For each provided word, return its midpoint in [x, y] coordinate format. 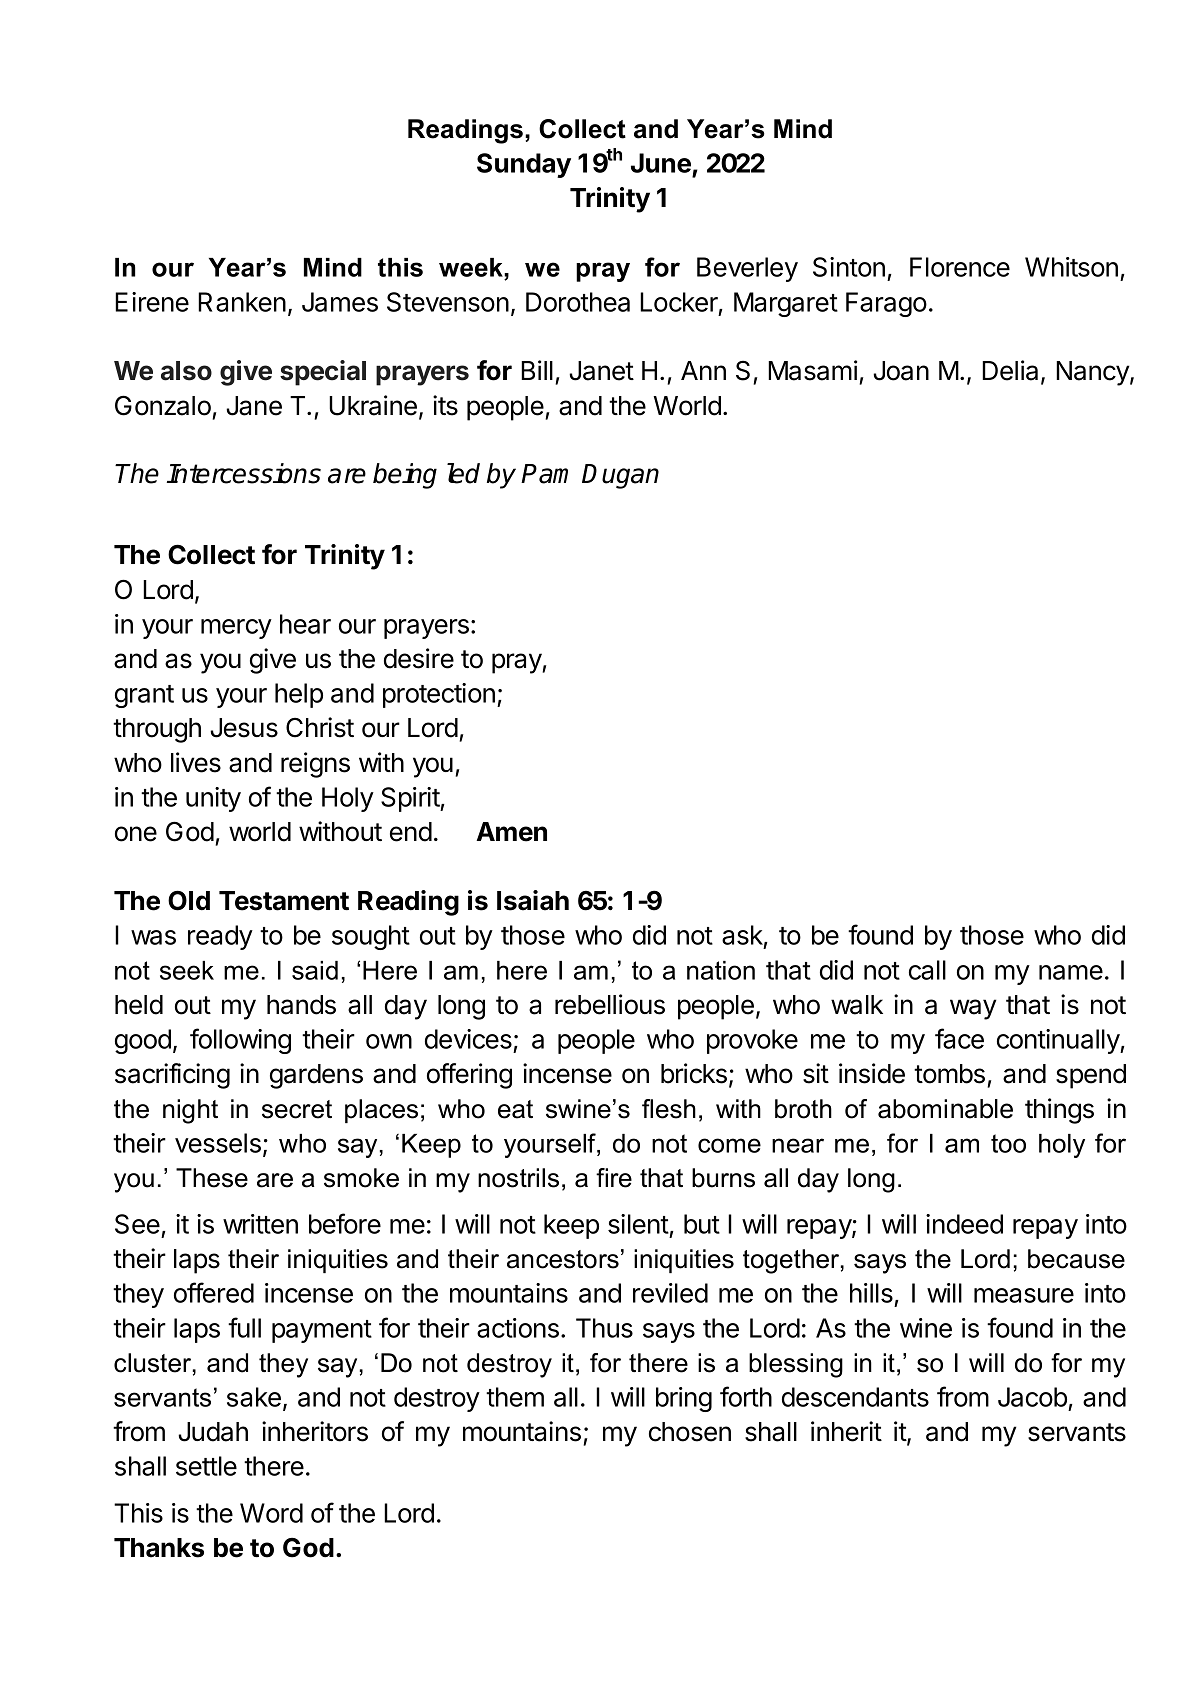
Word [271, 1513]
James [340, 302]
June [662, 164]
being [405, 476]
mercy [236, 629]
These [212, 1178]
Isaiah [533, 900]
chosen [690, 1432]
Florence [960, 267]
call [927, 970]
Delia [1012, 371]
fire [614, 1178]
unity [213, 799]
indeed [964, 1224]
